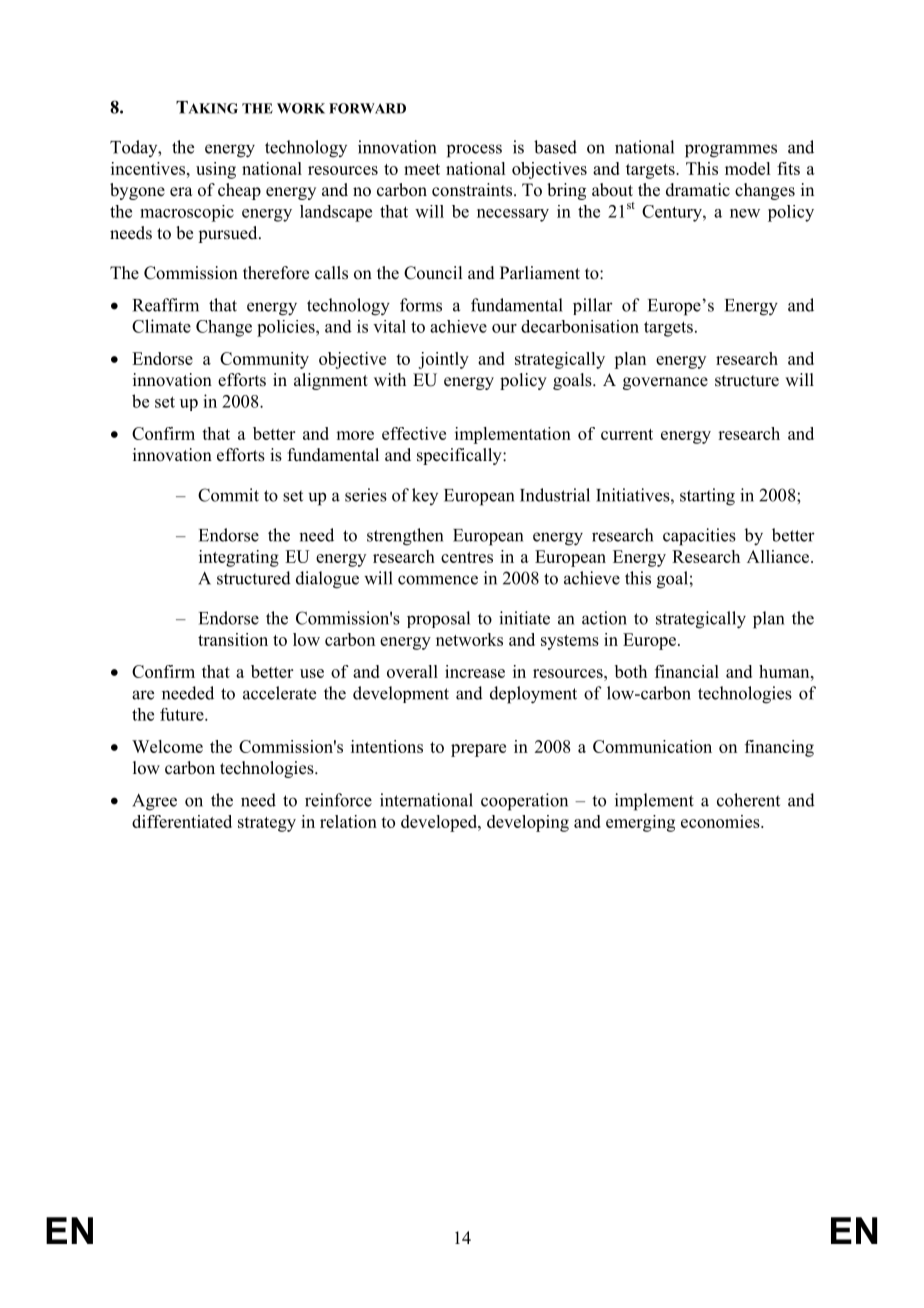  Describe the element at coordinates (216, 170) in the document. I see `using` at that location.
